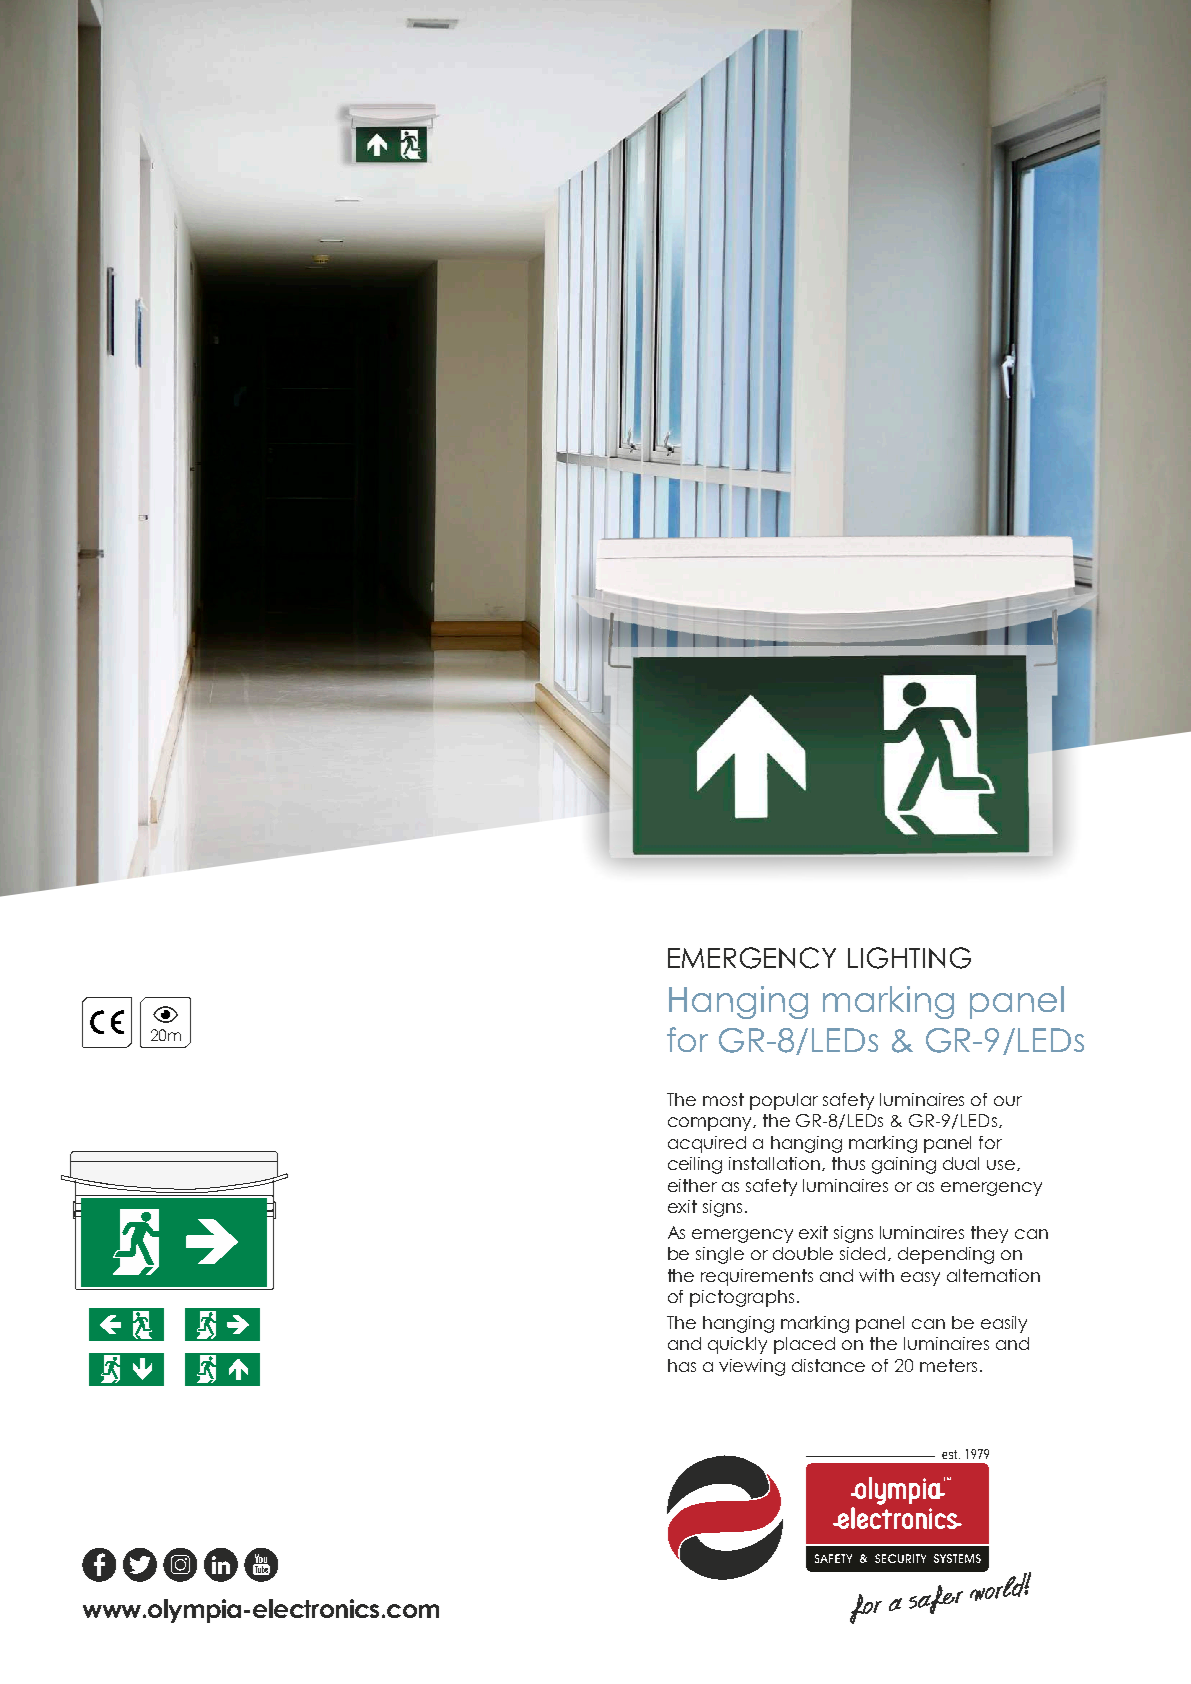 The image size is (1191, 1684). I want to click on LIGHTING, so click(909, 958).
